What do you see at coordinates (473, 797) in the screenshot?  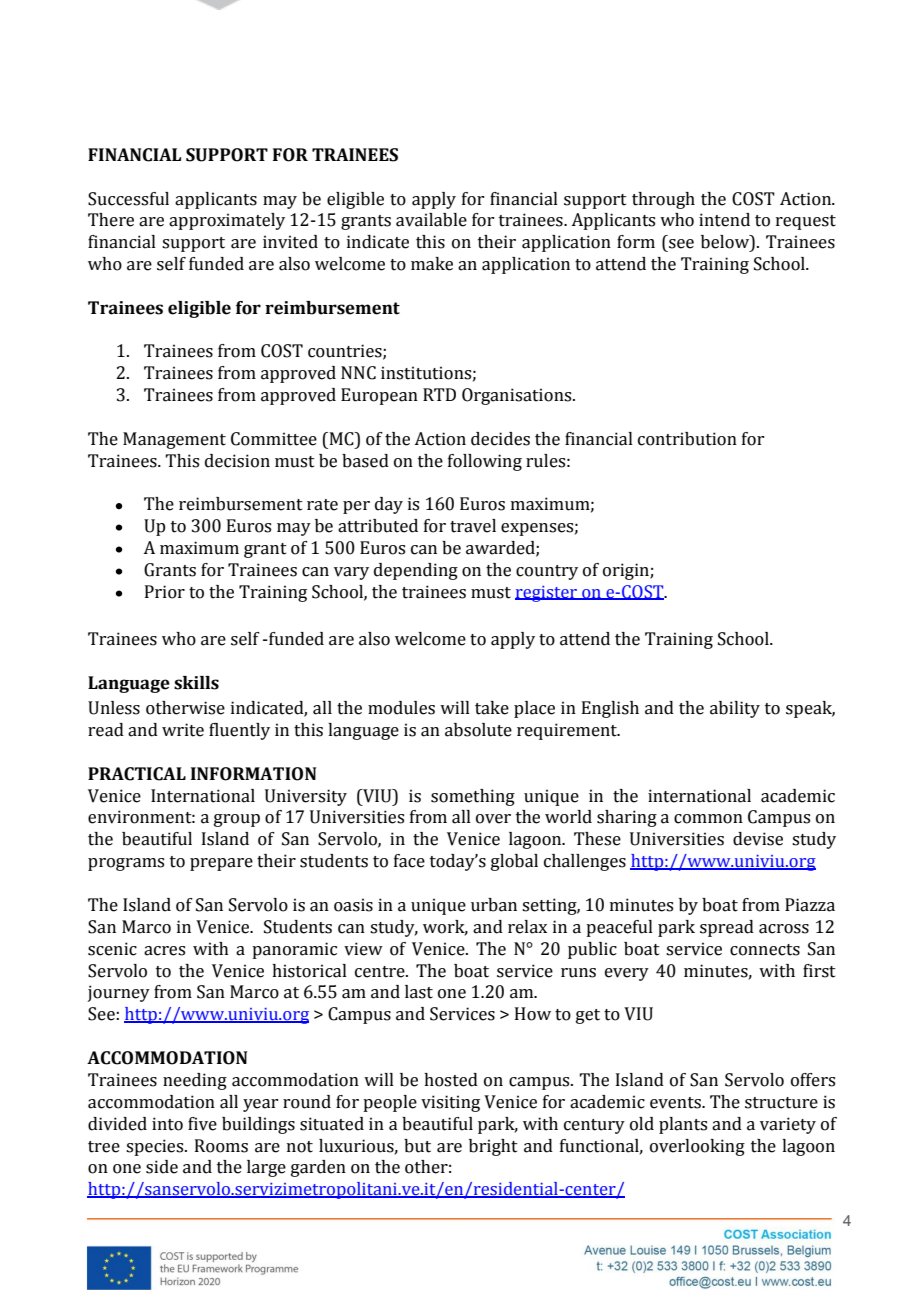 I see `something` at bounding box center [473, 797].
